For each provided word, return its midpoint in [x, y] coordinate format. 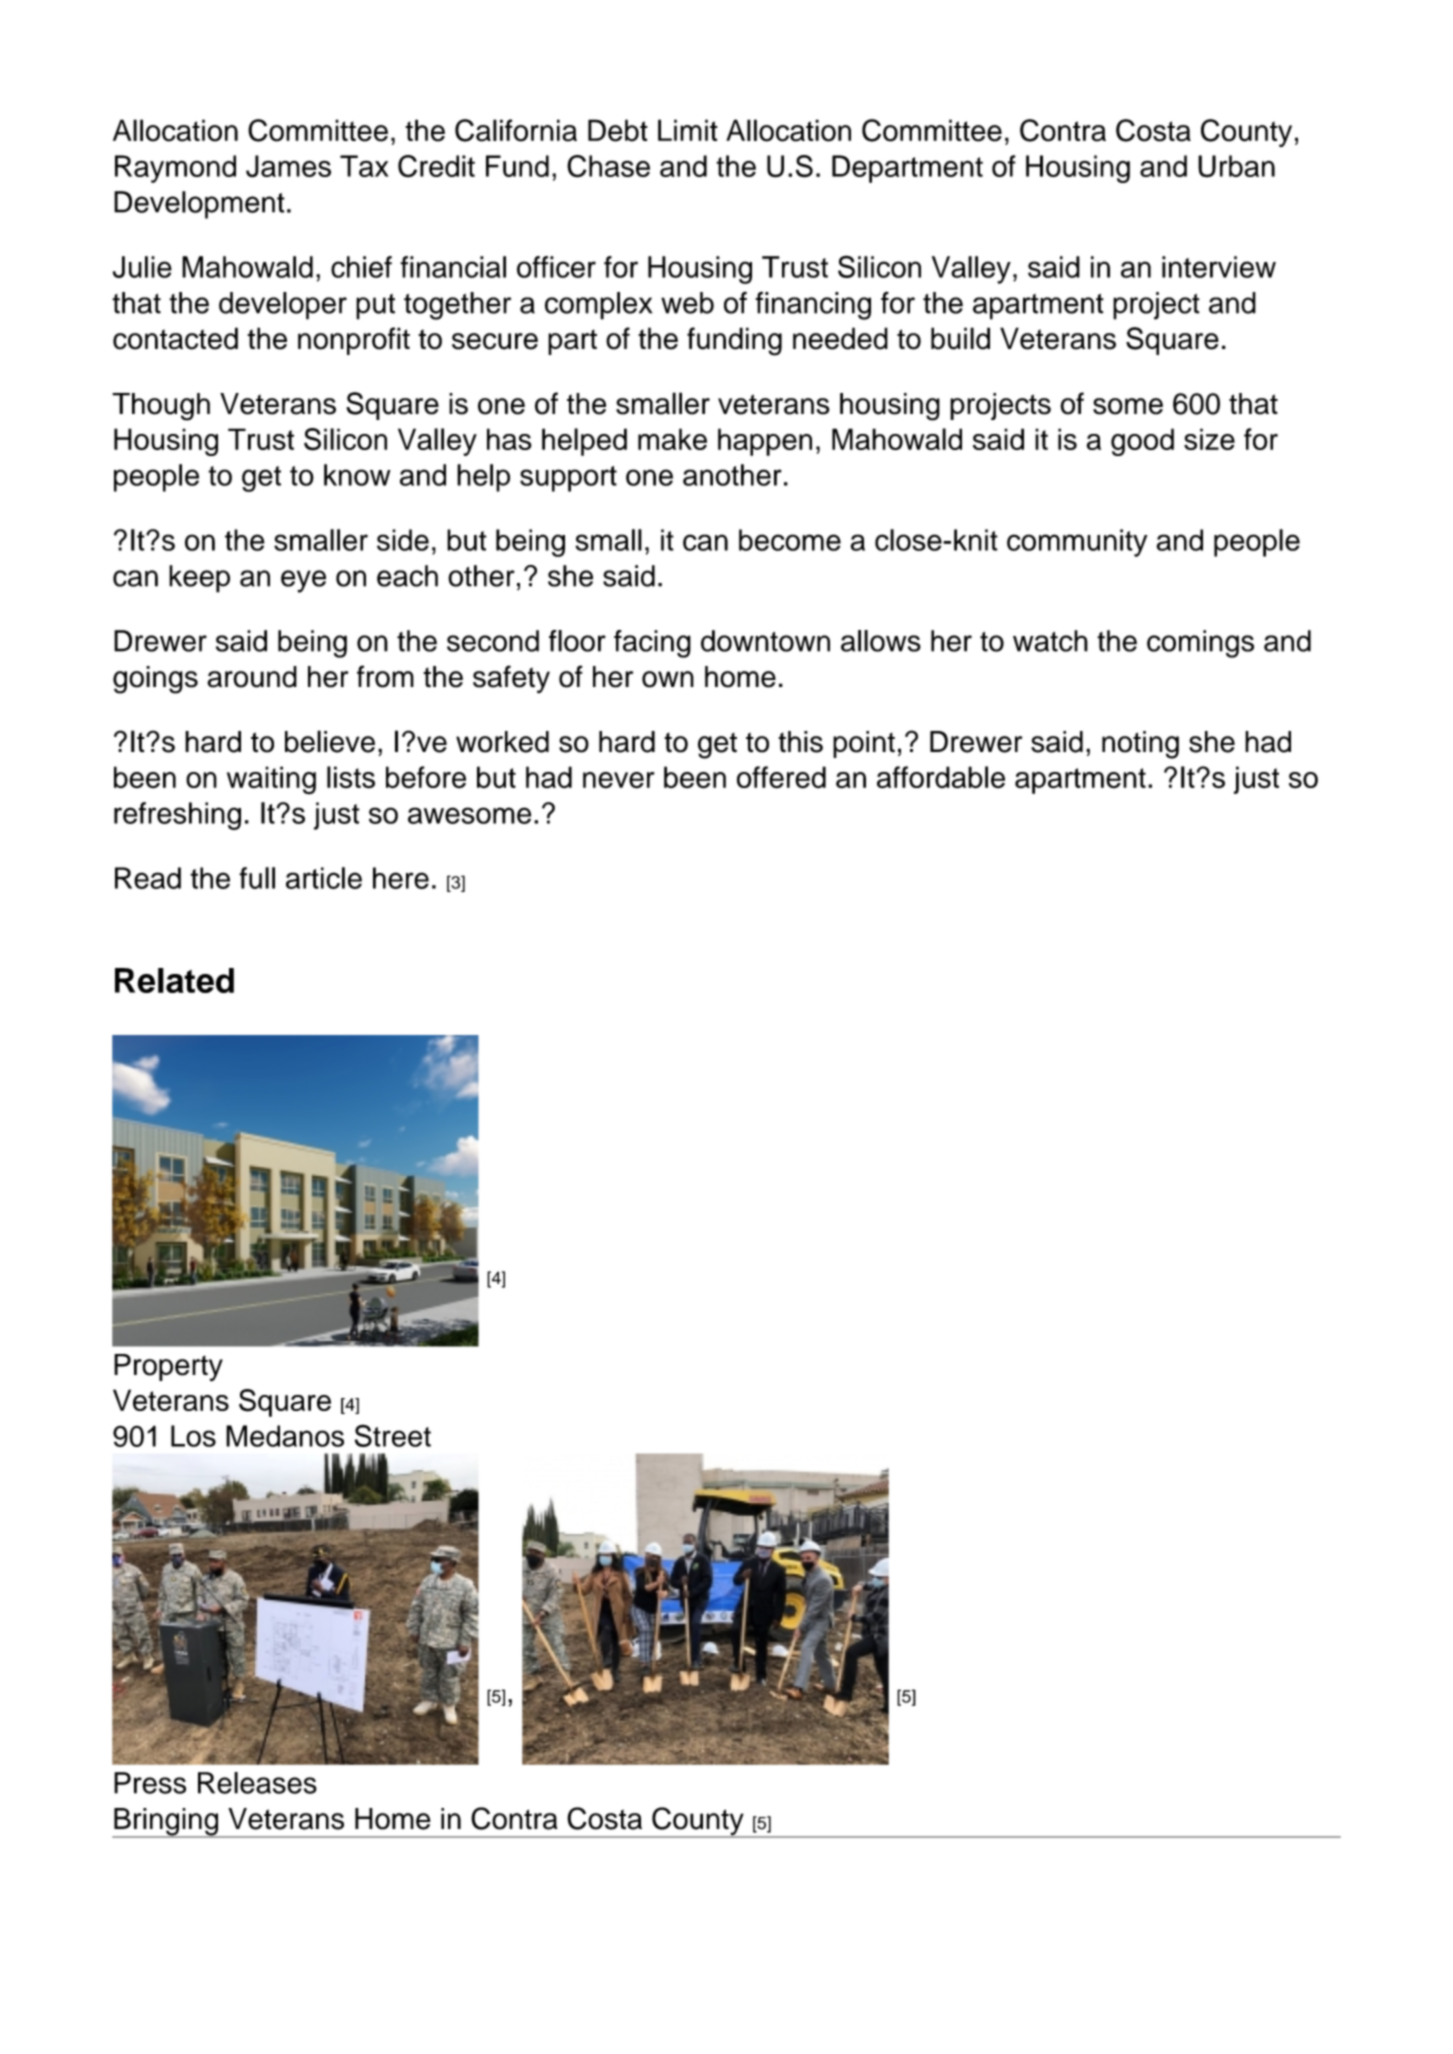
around [252, 677]
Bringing [166, 1823]
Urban [1236, 166]
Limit [688, 130]
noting [1140, 745]
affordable [941, 777]
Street [393, 1435]
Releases [257, 1783]
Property [168, 1368]
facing [652, 644]
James [288, 166]
